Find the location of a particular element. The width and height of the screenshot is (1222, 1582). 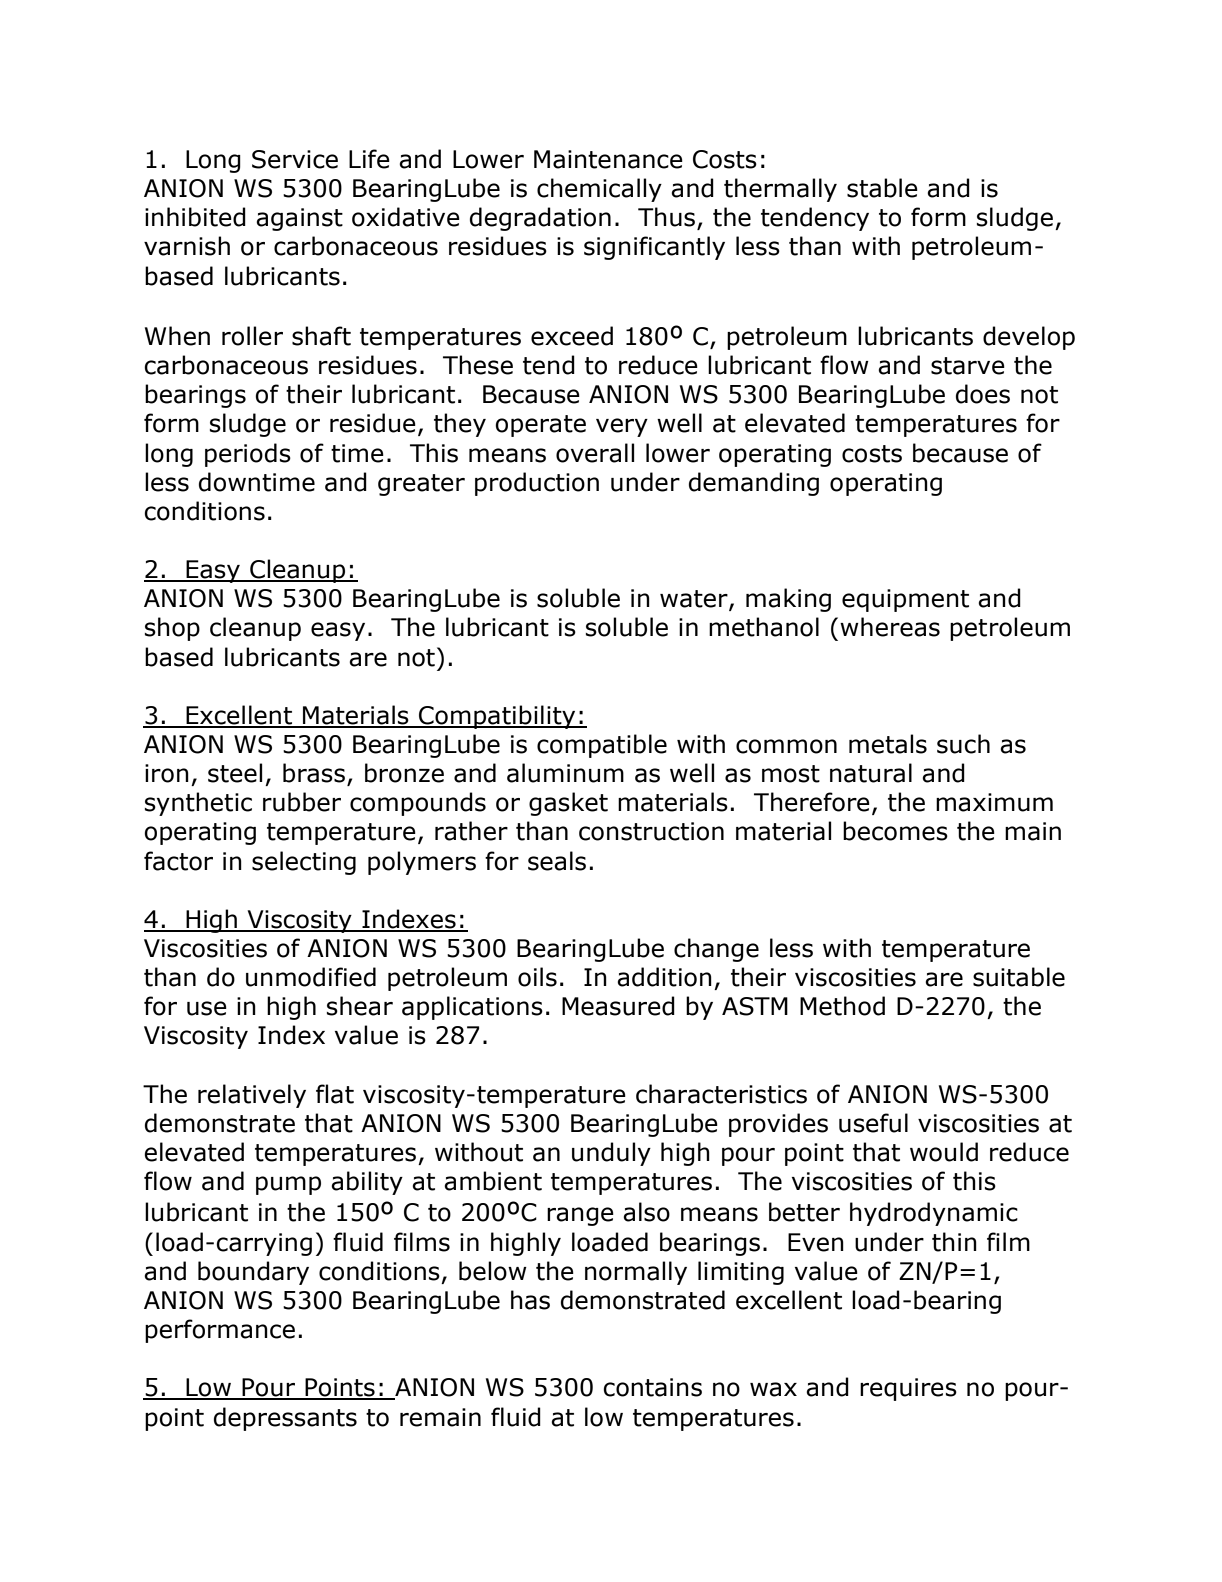

natural is located at coordinates (871, 773).
